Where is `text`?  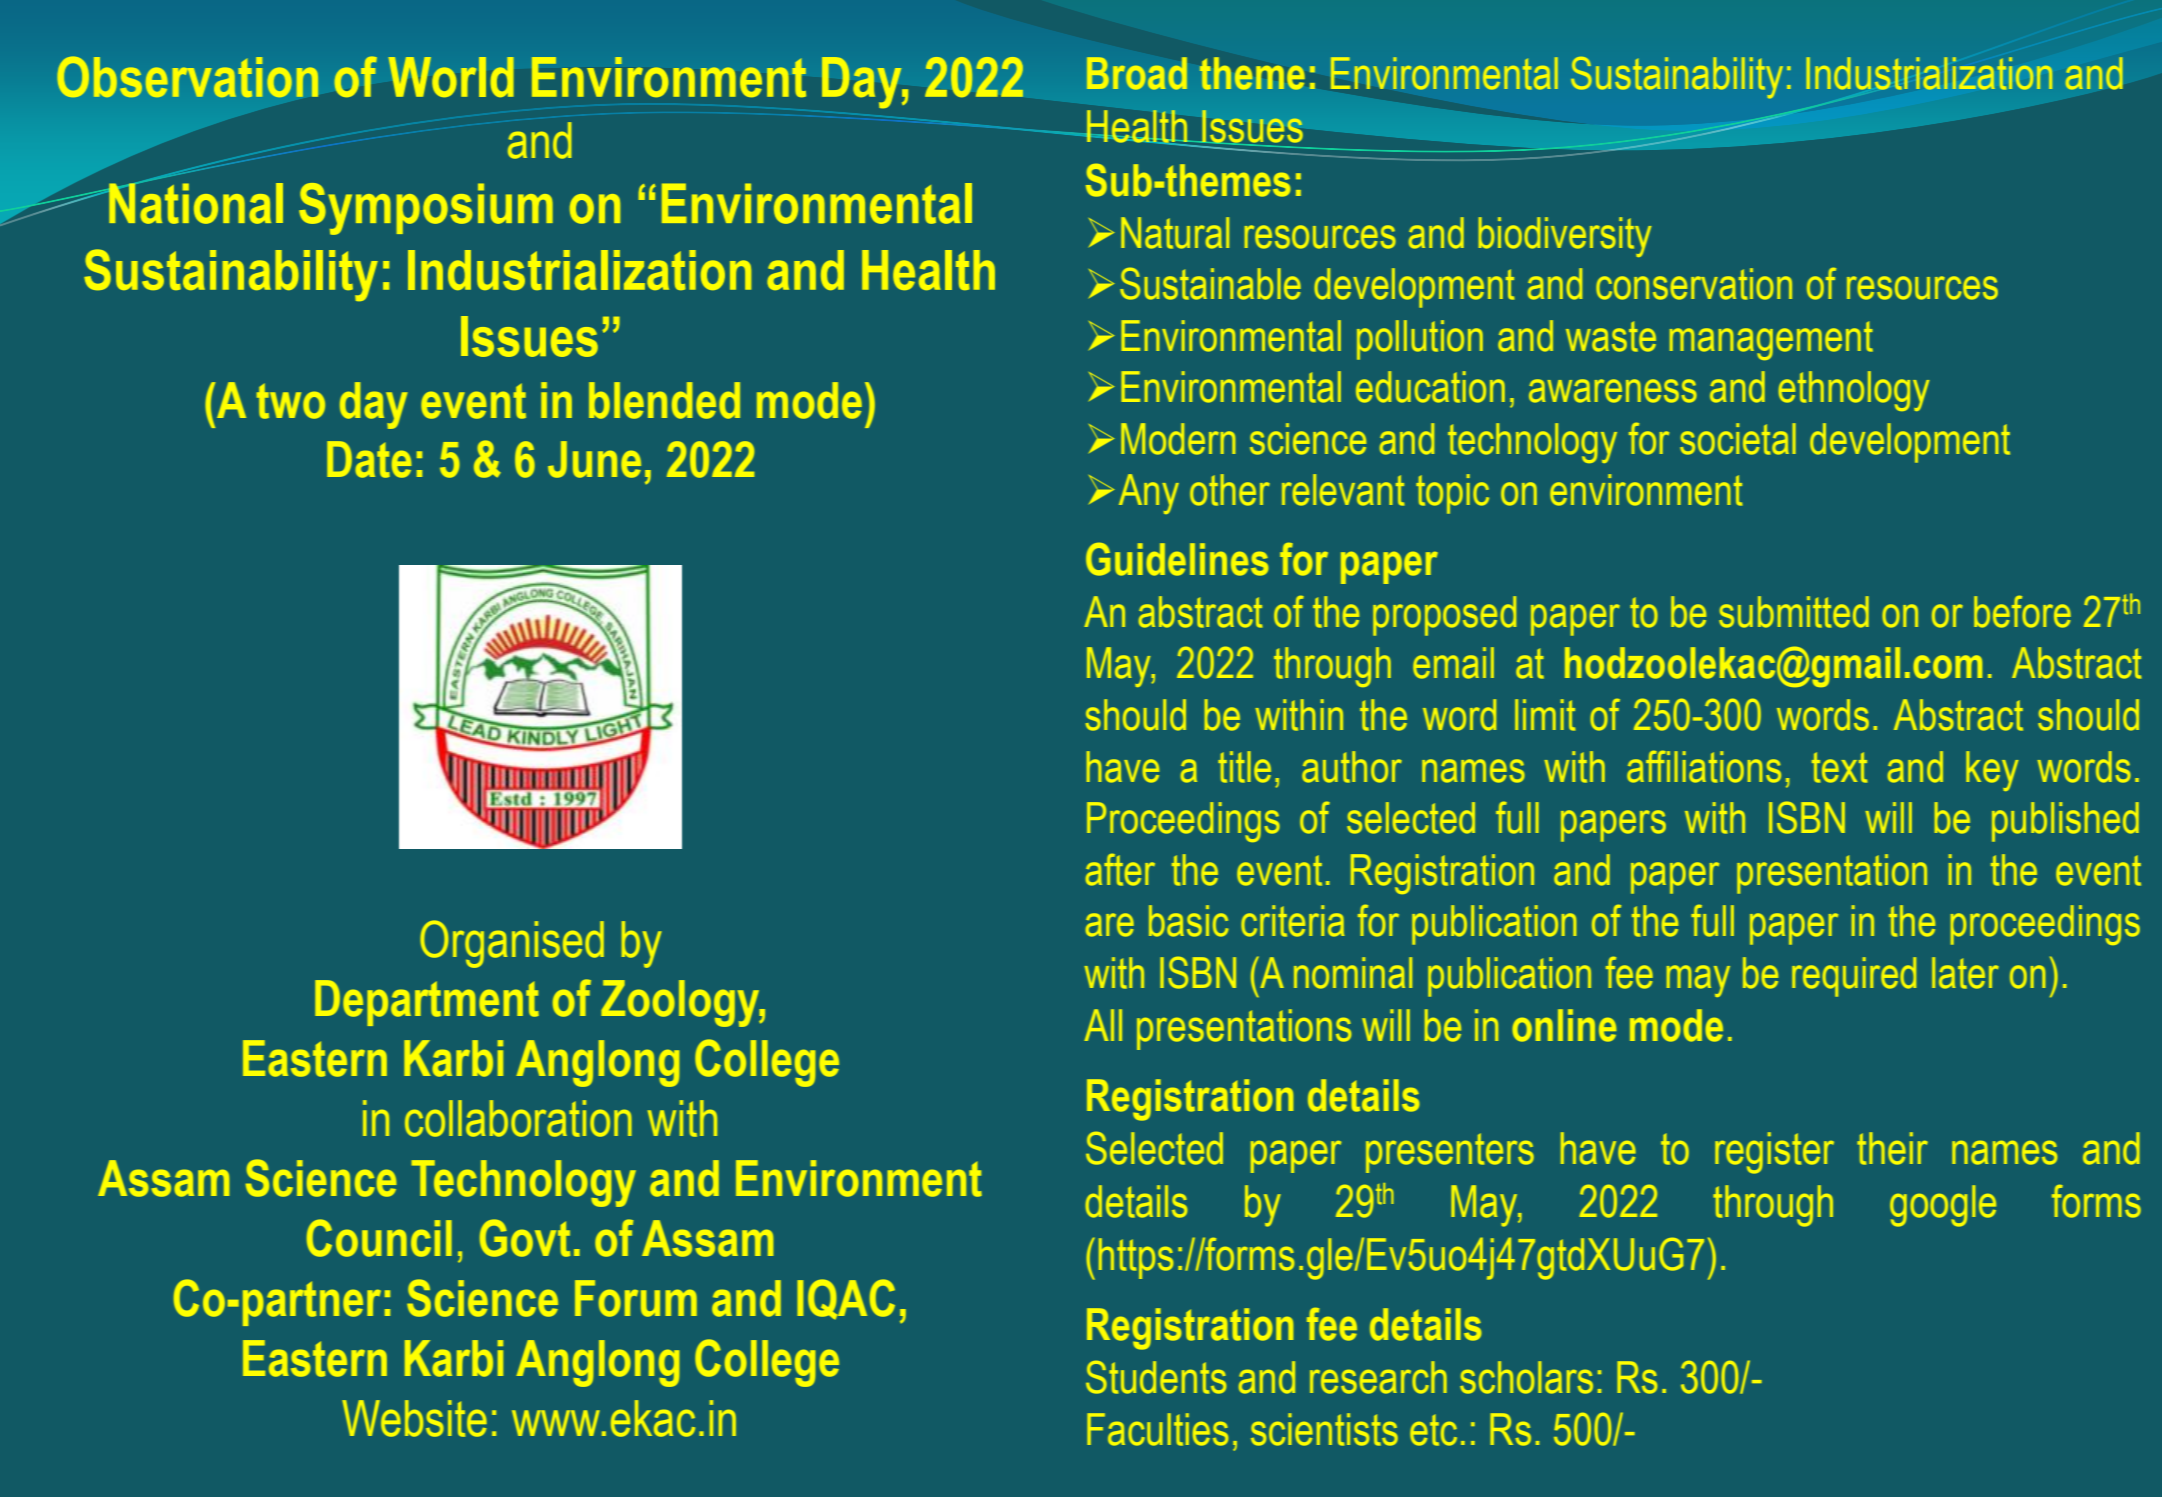 text is located at coordinates (1839, 767).
